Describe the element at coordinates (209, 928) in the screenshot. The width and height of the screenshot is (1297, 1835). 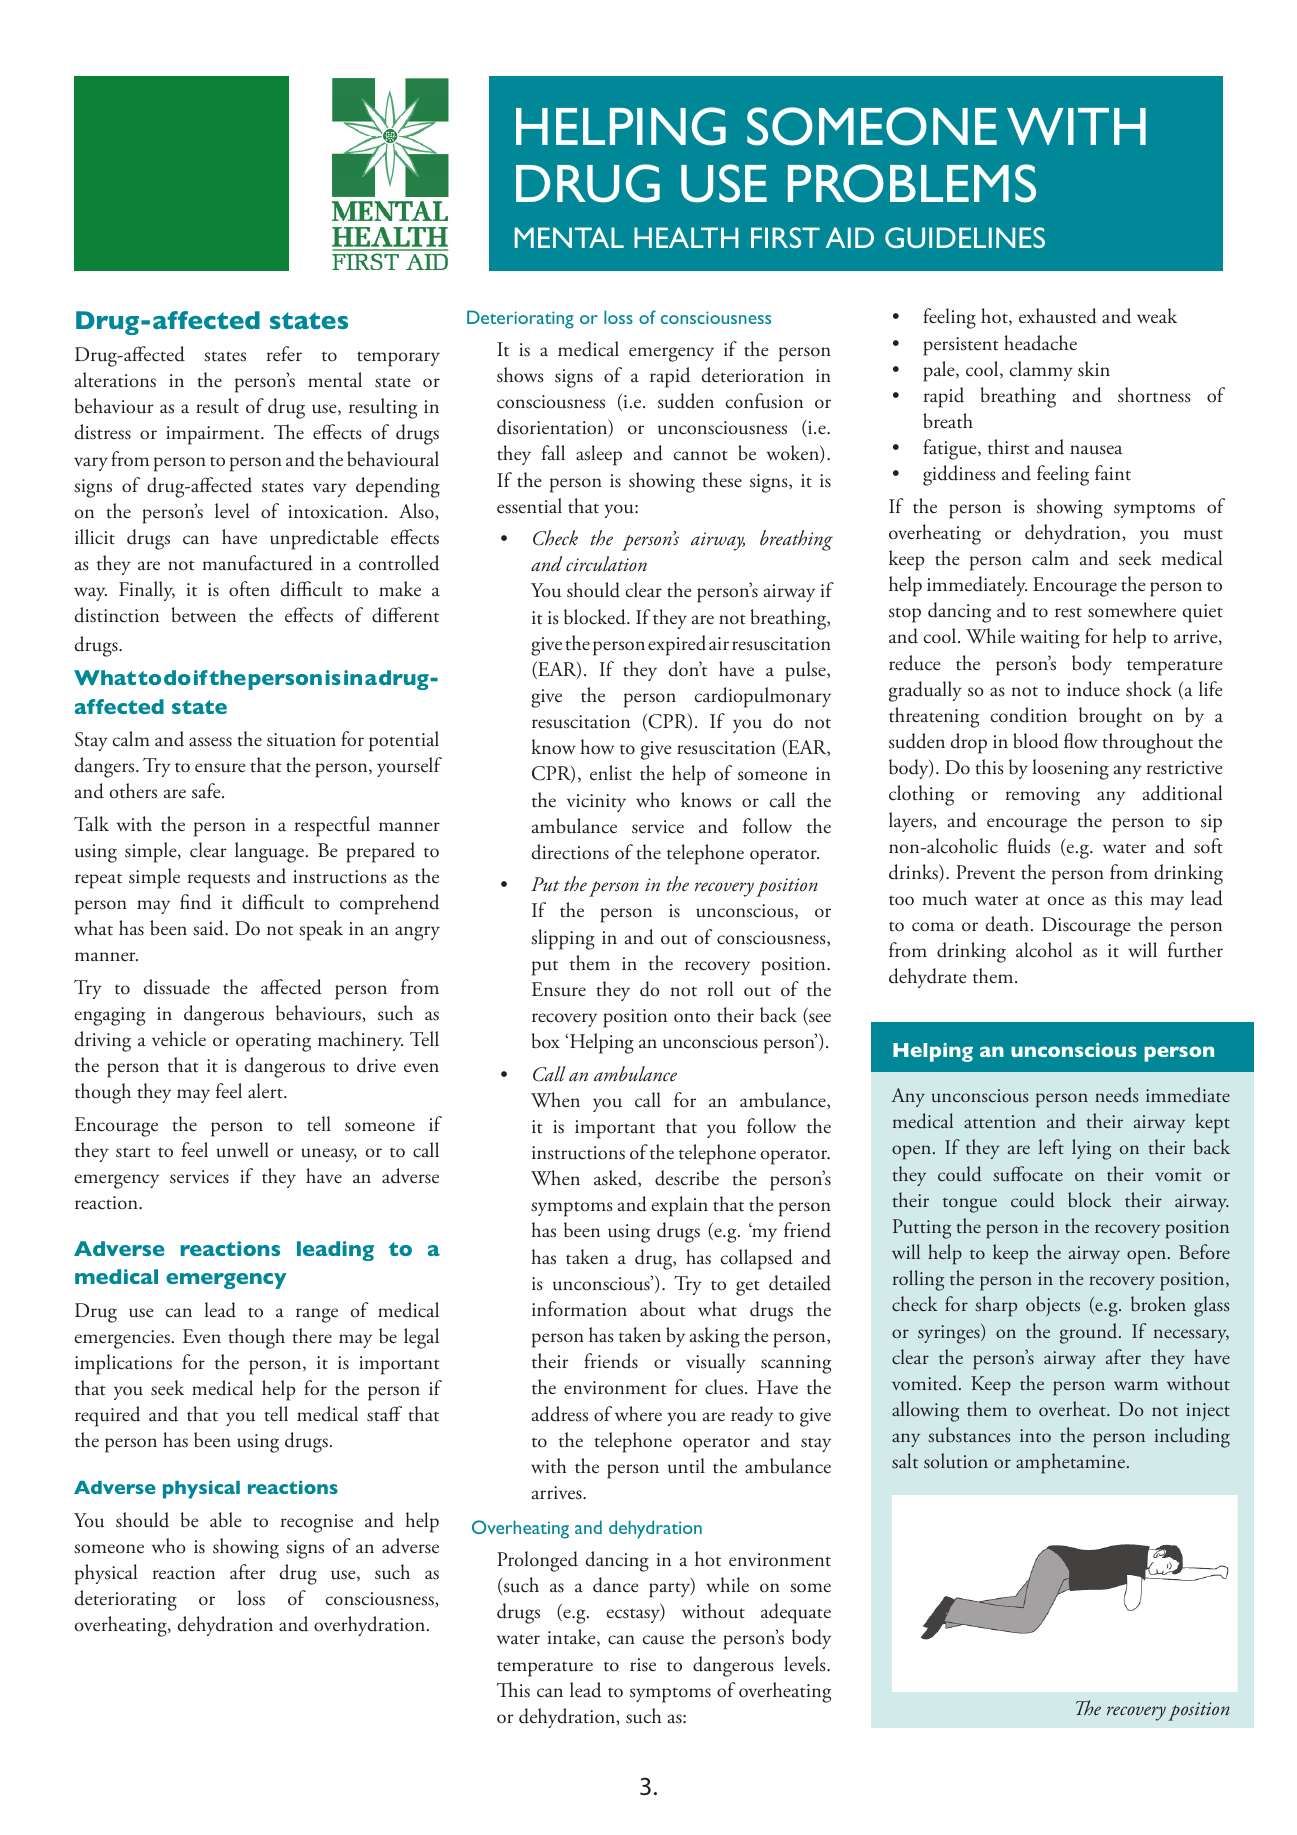
I see `said` at that location.
